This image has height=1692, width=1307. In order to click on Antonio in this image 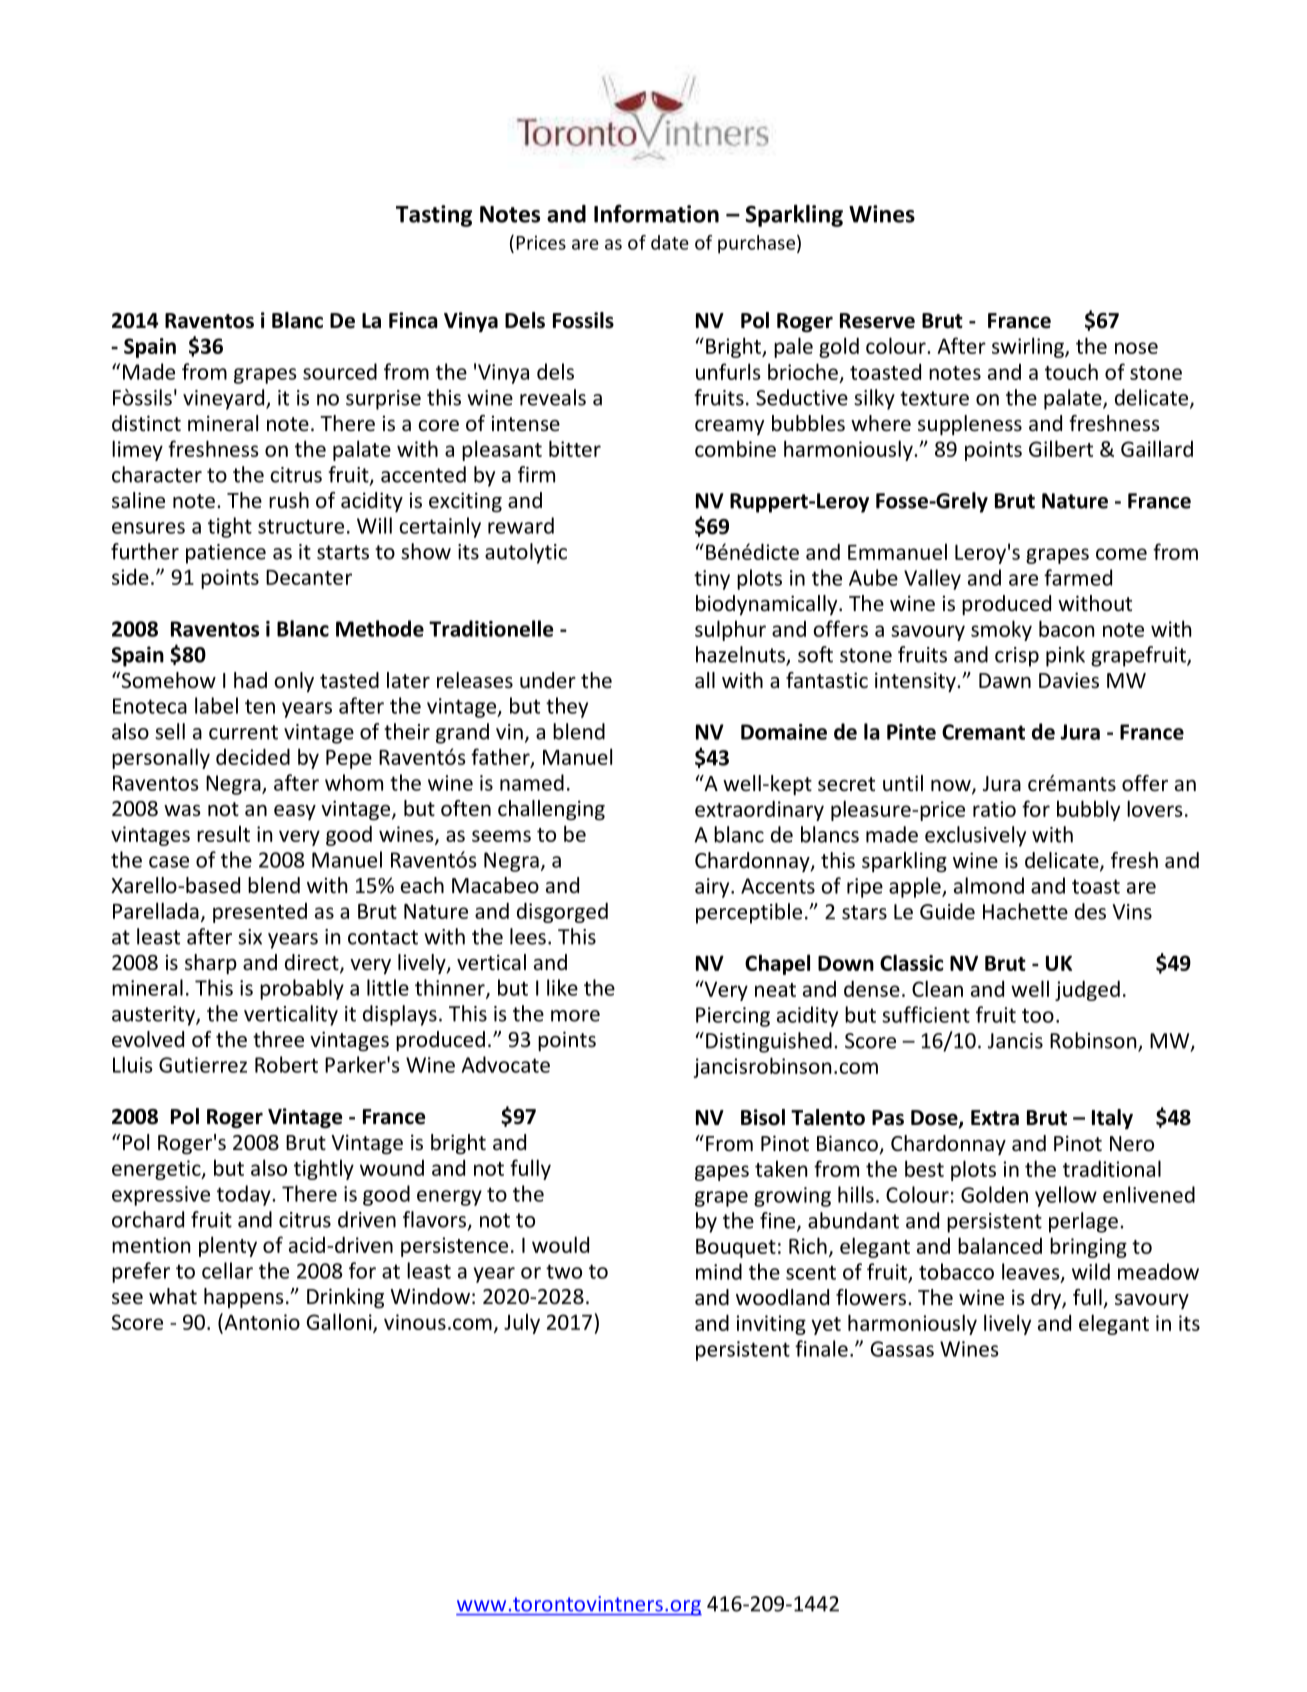, I will do `click(261, 1321)`.
